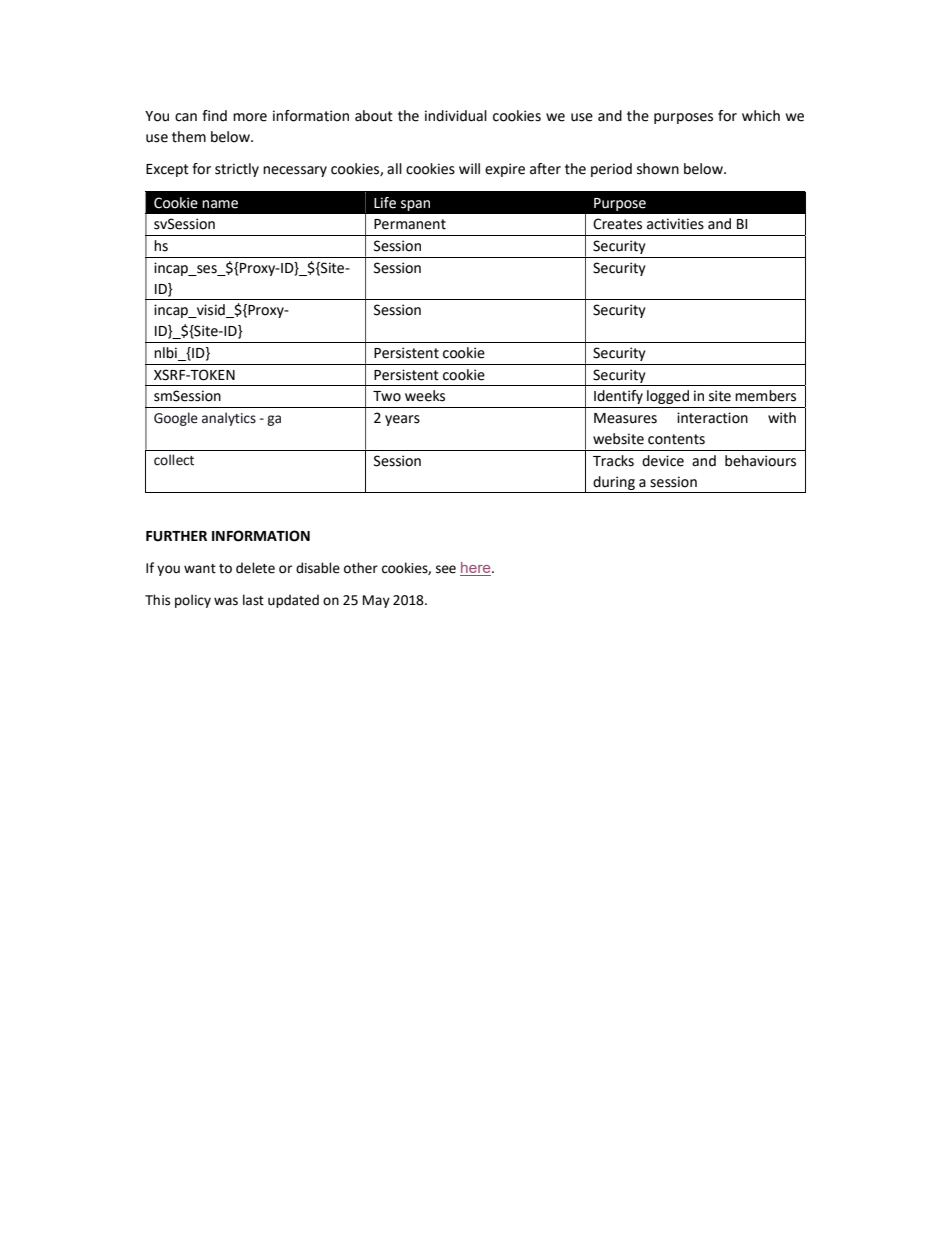 This screenshot has height=1233, width=952. I want to click on device, so click(663, 461).
